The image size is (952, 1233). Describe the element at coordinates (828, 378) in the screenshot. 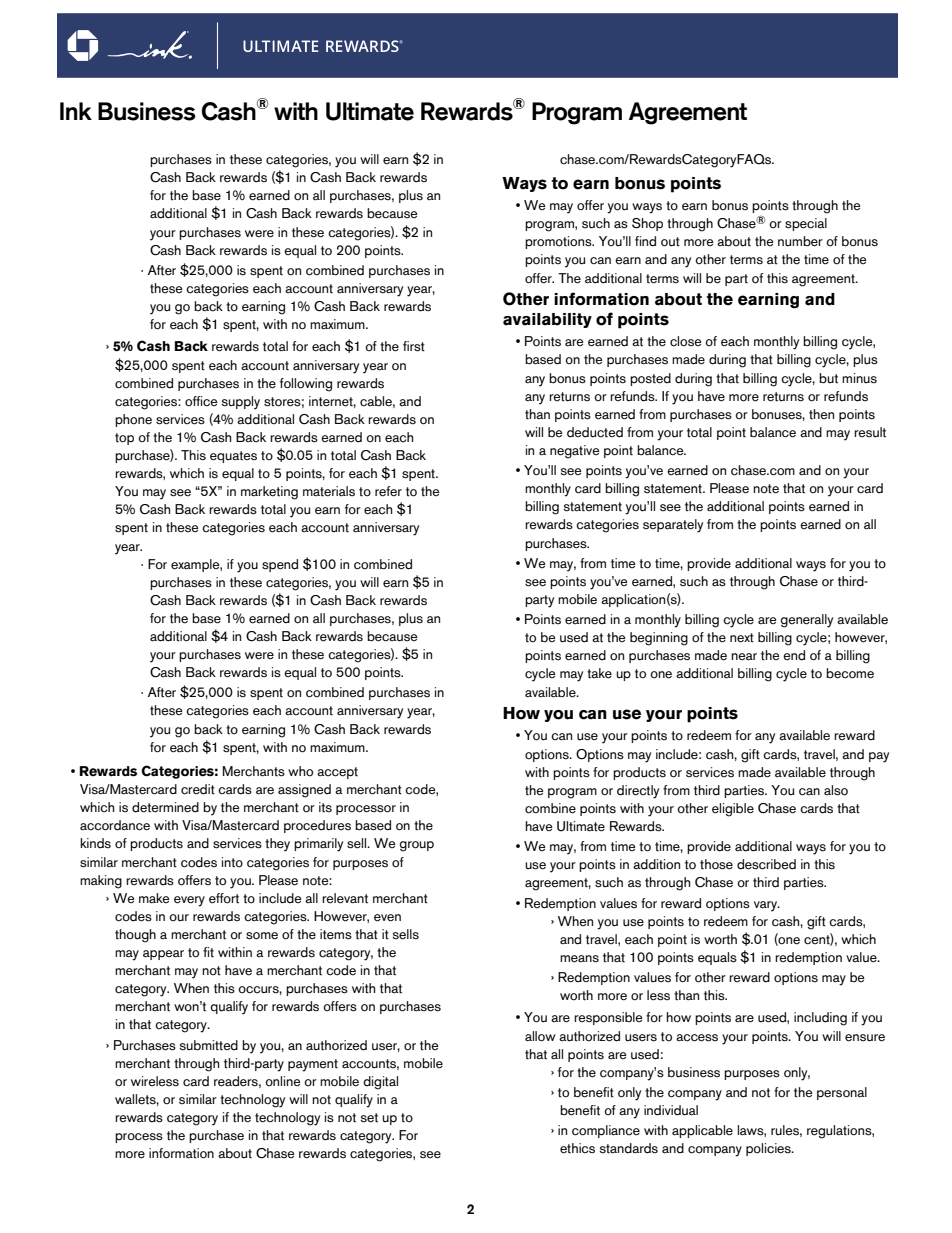

I see `but` at that location.
